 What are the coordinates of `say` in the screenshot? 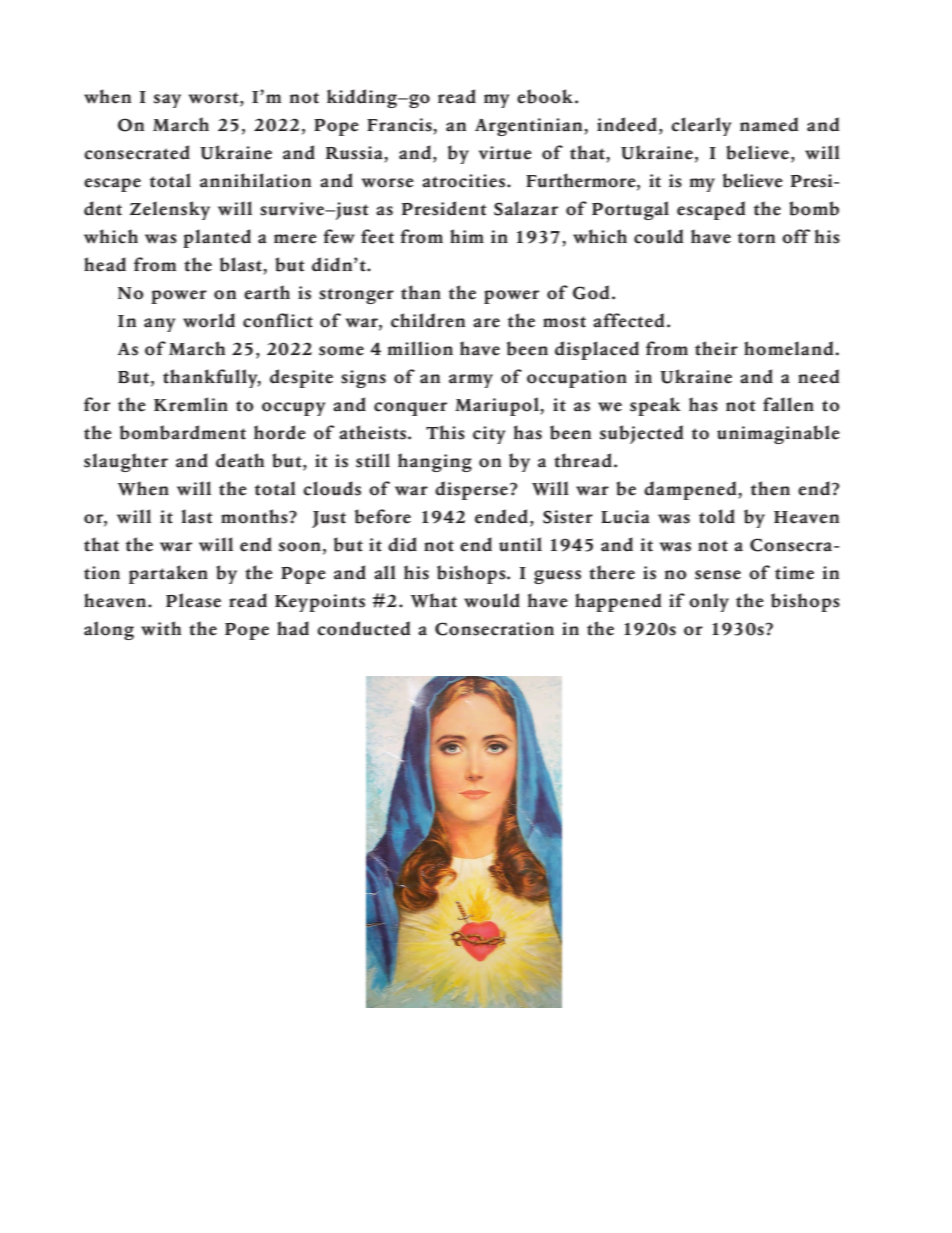 It's located at (167, 101).
